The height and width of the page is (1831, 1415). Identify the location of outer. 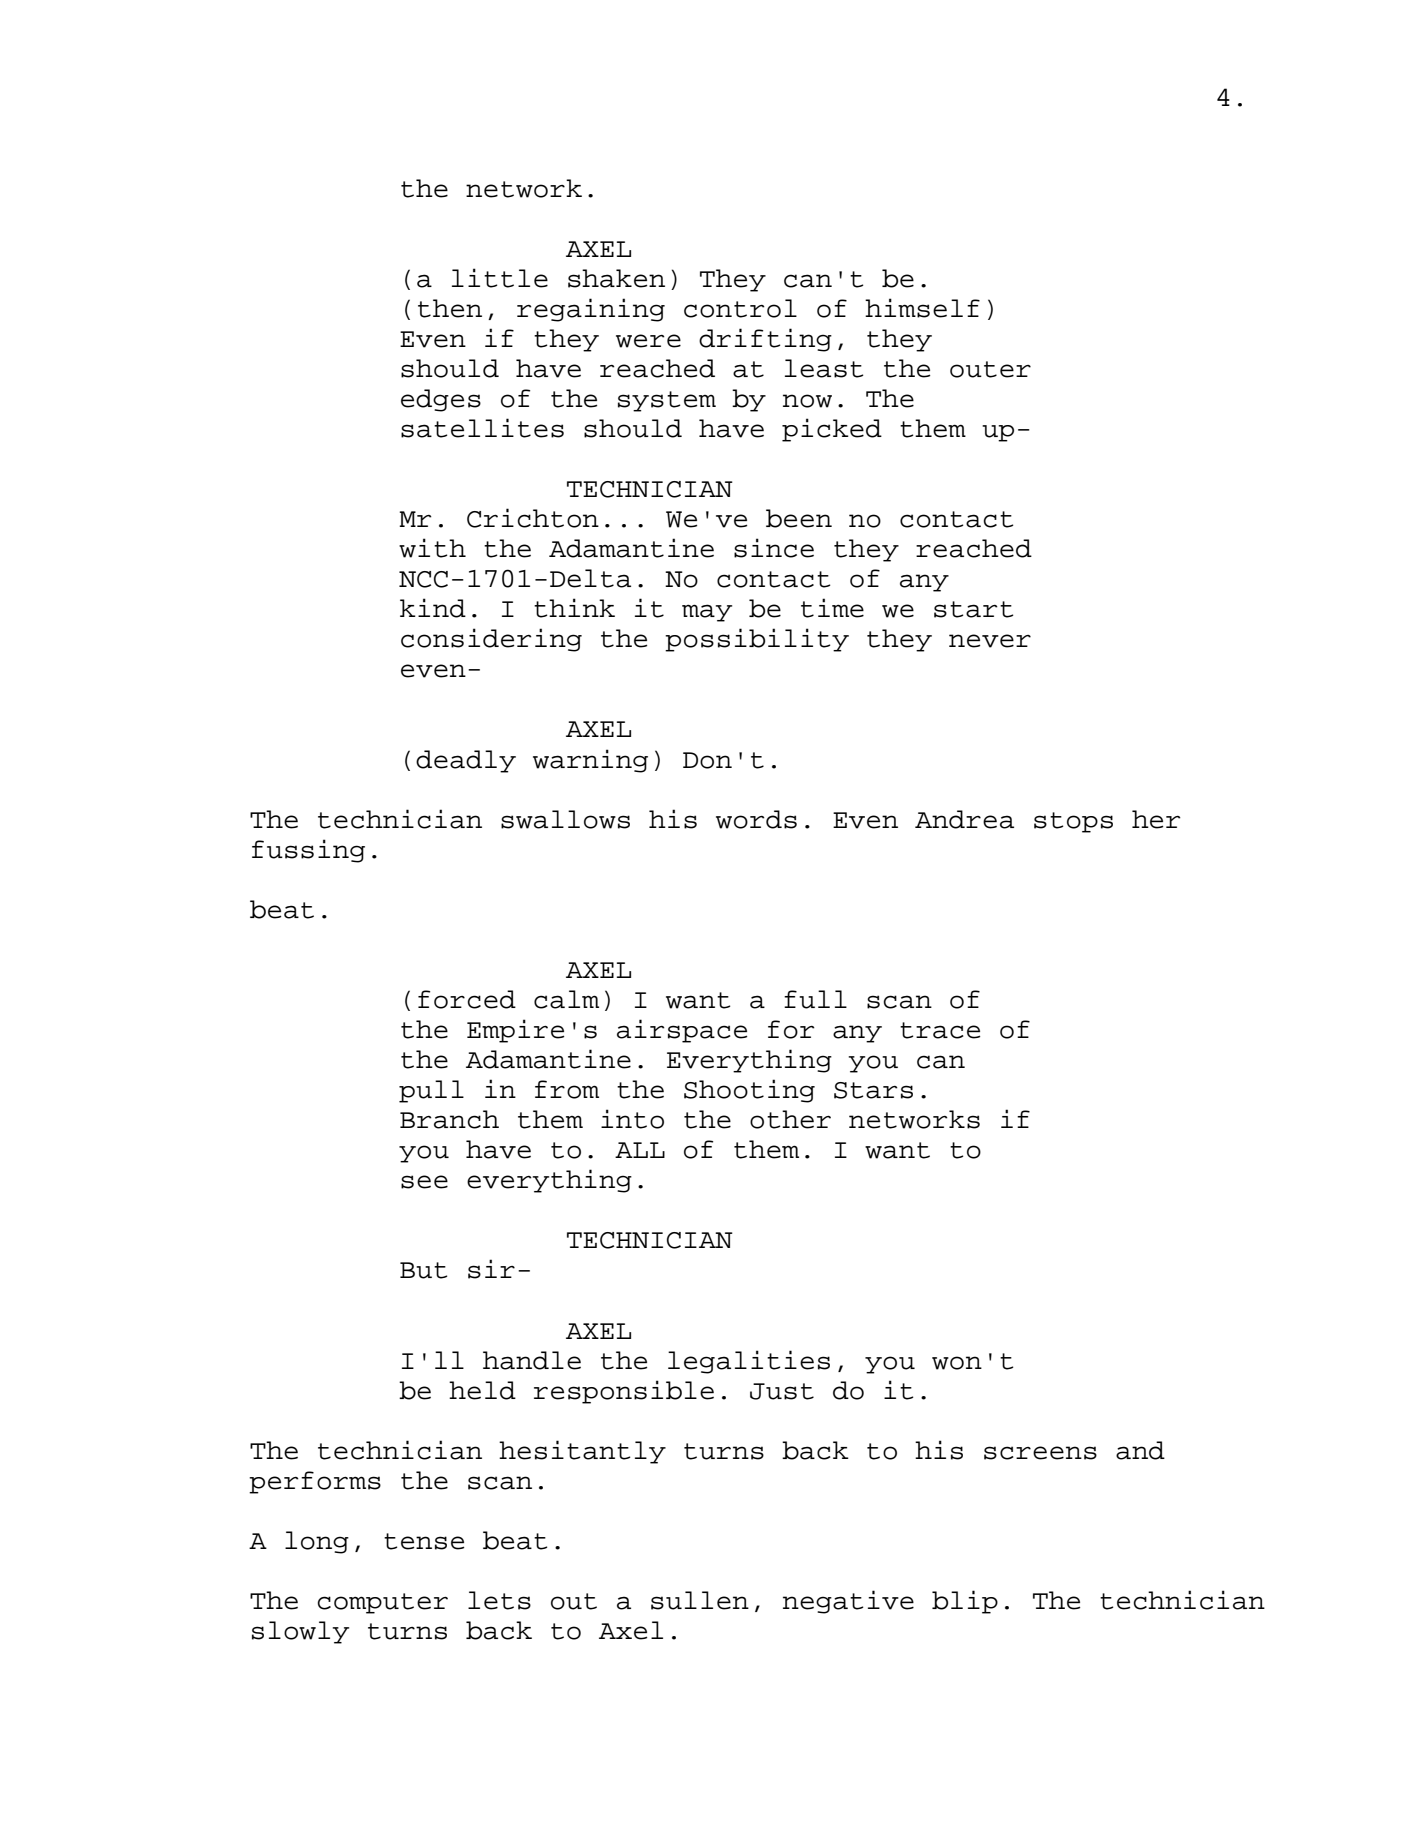
(990, 369).
